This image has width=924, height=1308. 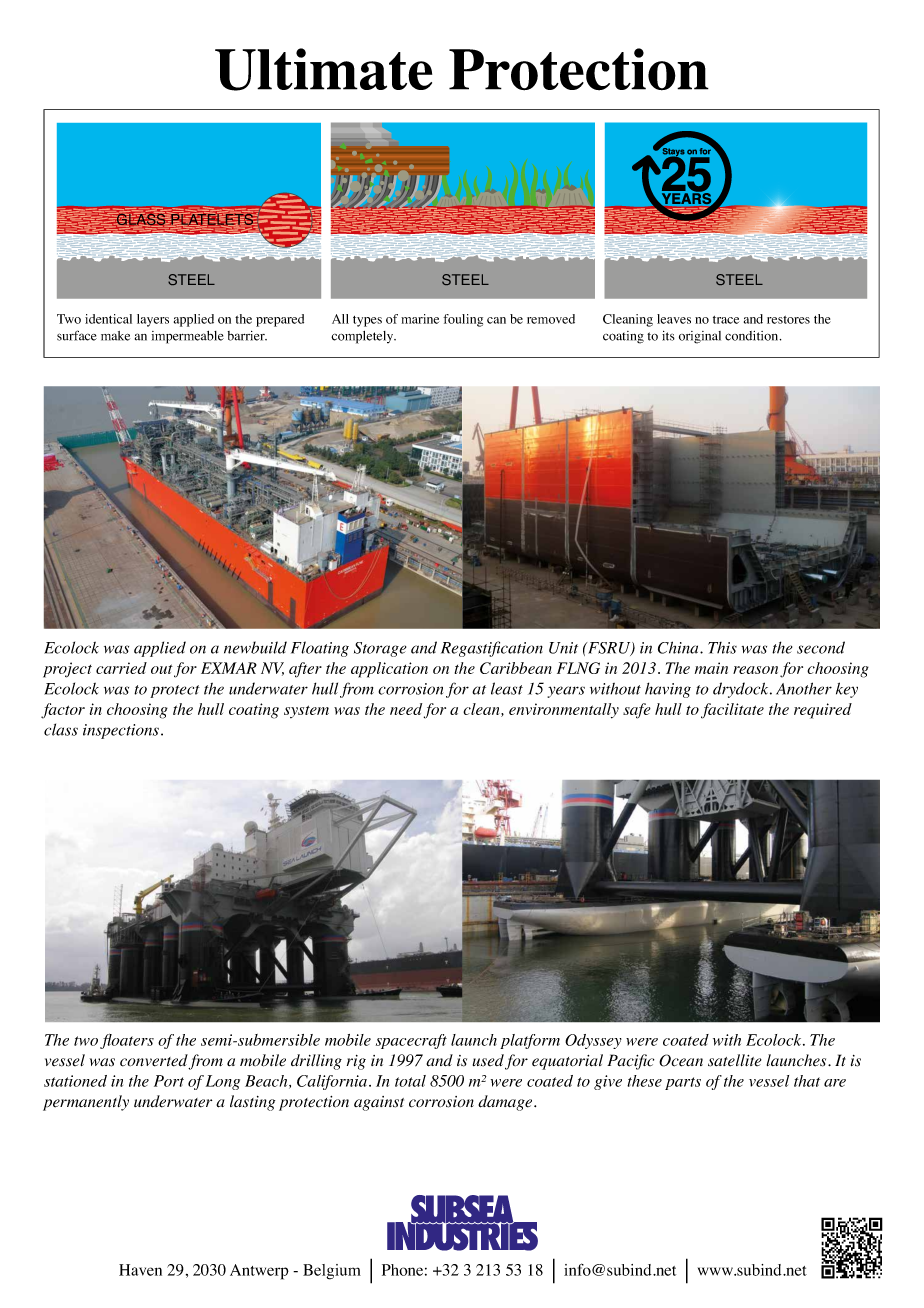 I want to click on Belgium, so click(x=332, y=1272).
